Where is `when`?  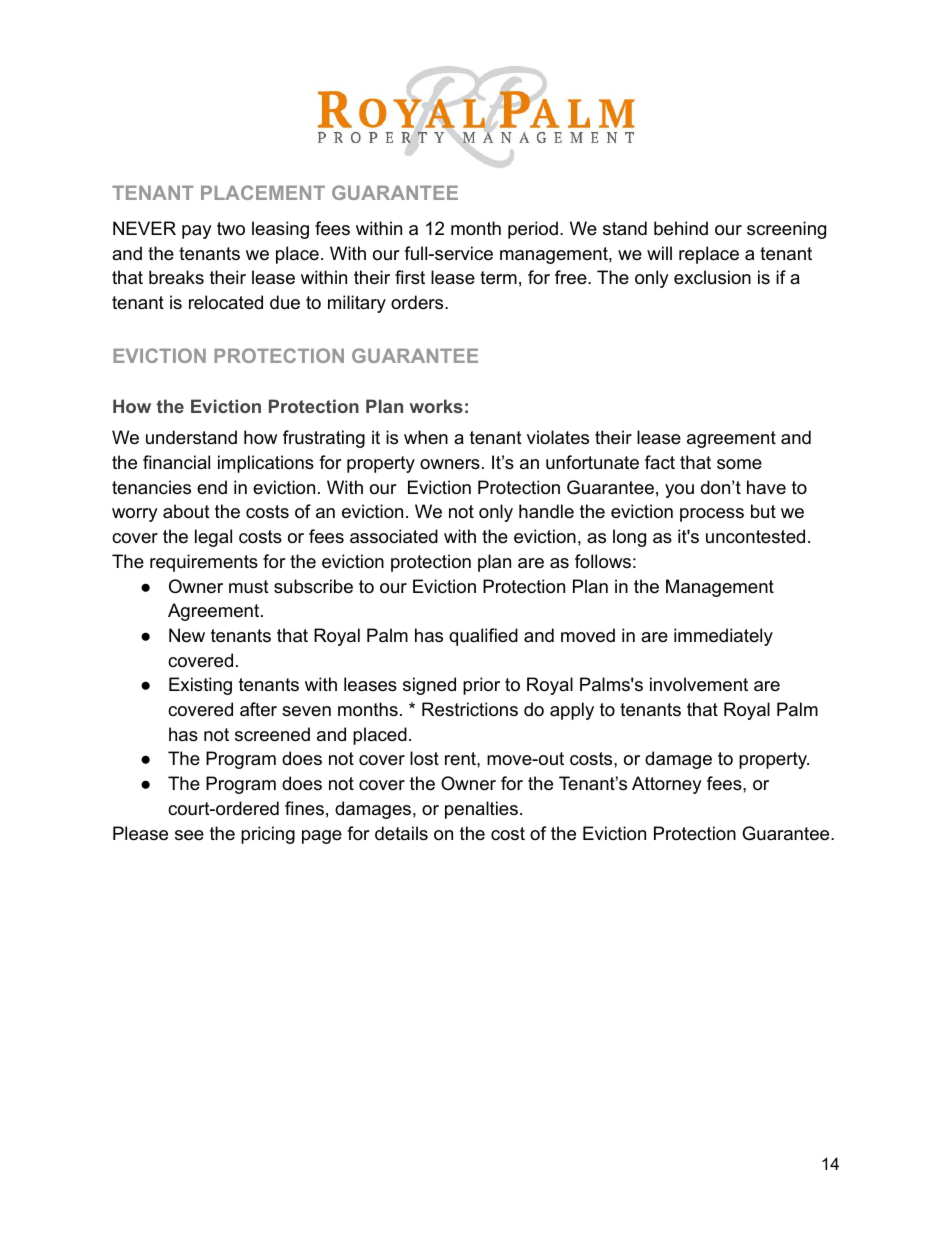
when is located at coordinates (426, 437).
